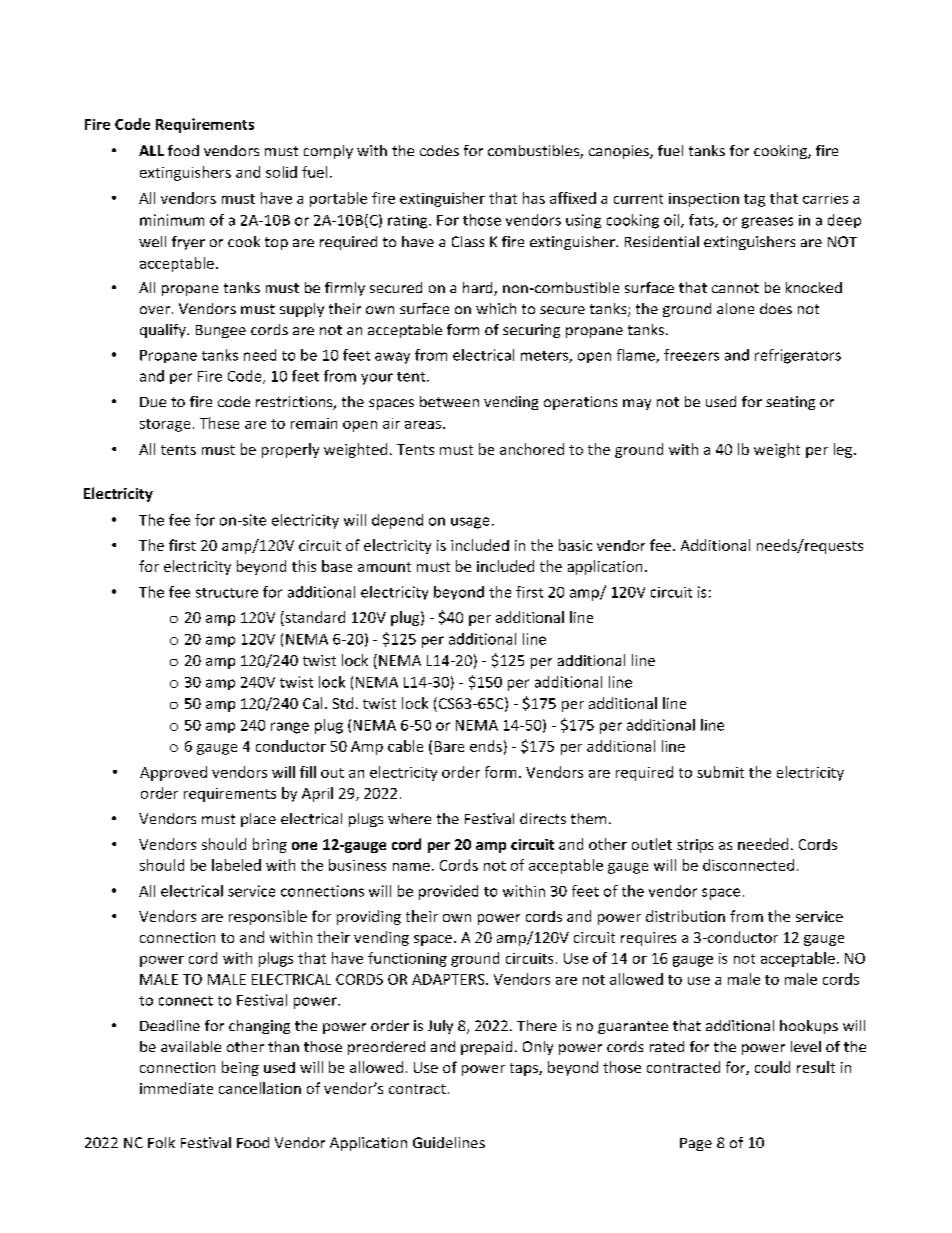 The image size is (952, 1233). I want to click on has, so click(534, 198).
